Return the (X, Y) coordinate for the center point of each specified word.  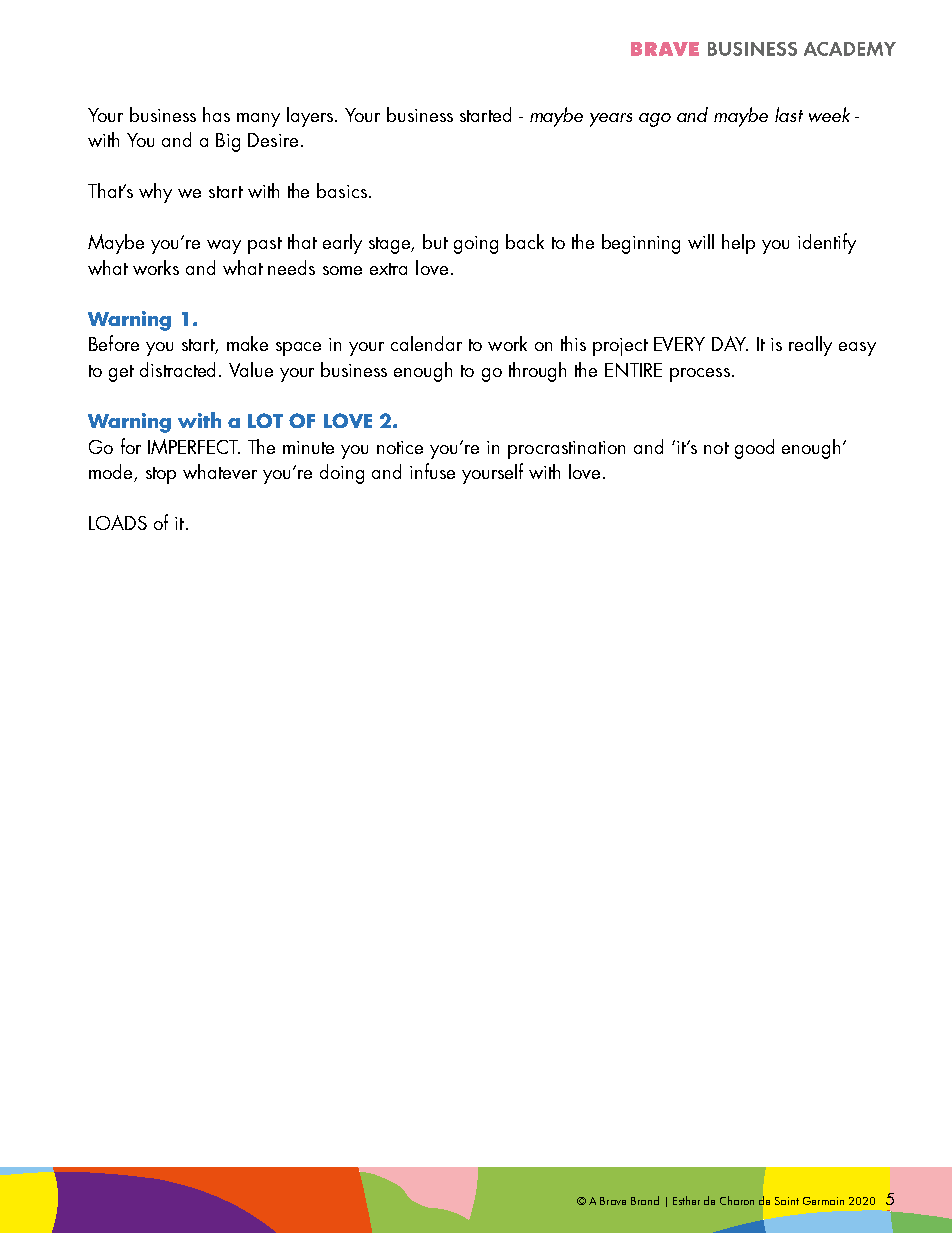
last (789, 114)
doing (342, 474)
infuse (432, 471)
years (611, 120)
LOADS (118, 522)
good (754, 449)
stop (161, 475)
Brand (645, 1200)
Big (228, 142)
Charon (737, 1200)
